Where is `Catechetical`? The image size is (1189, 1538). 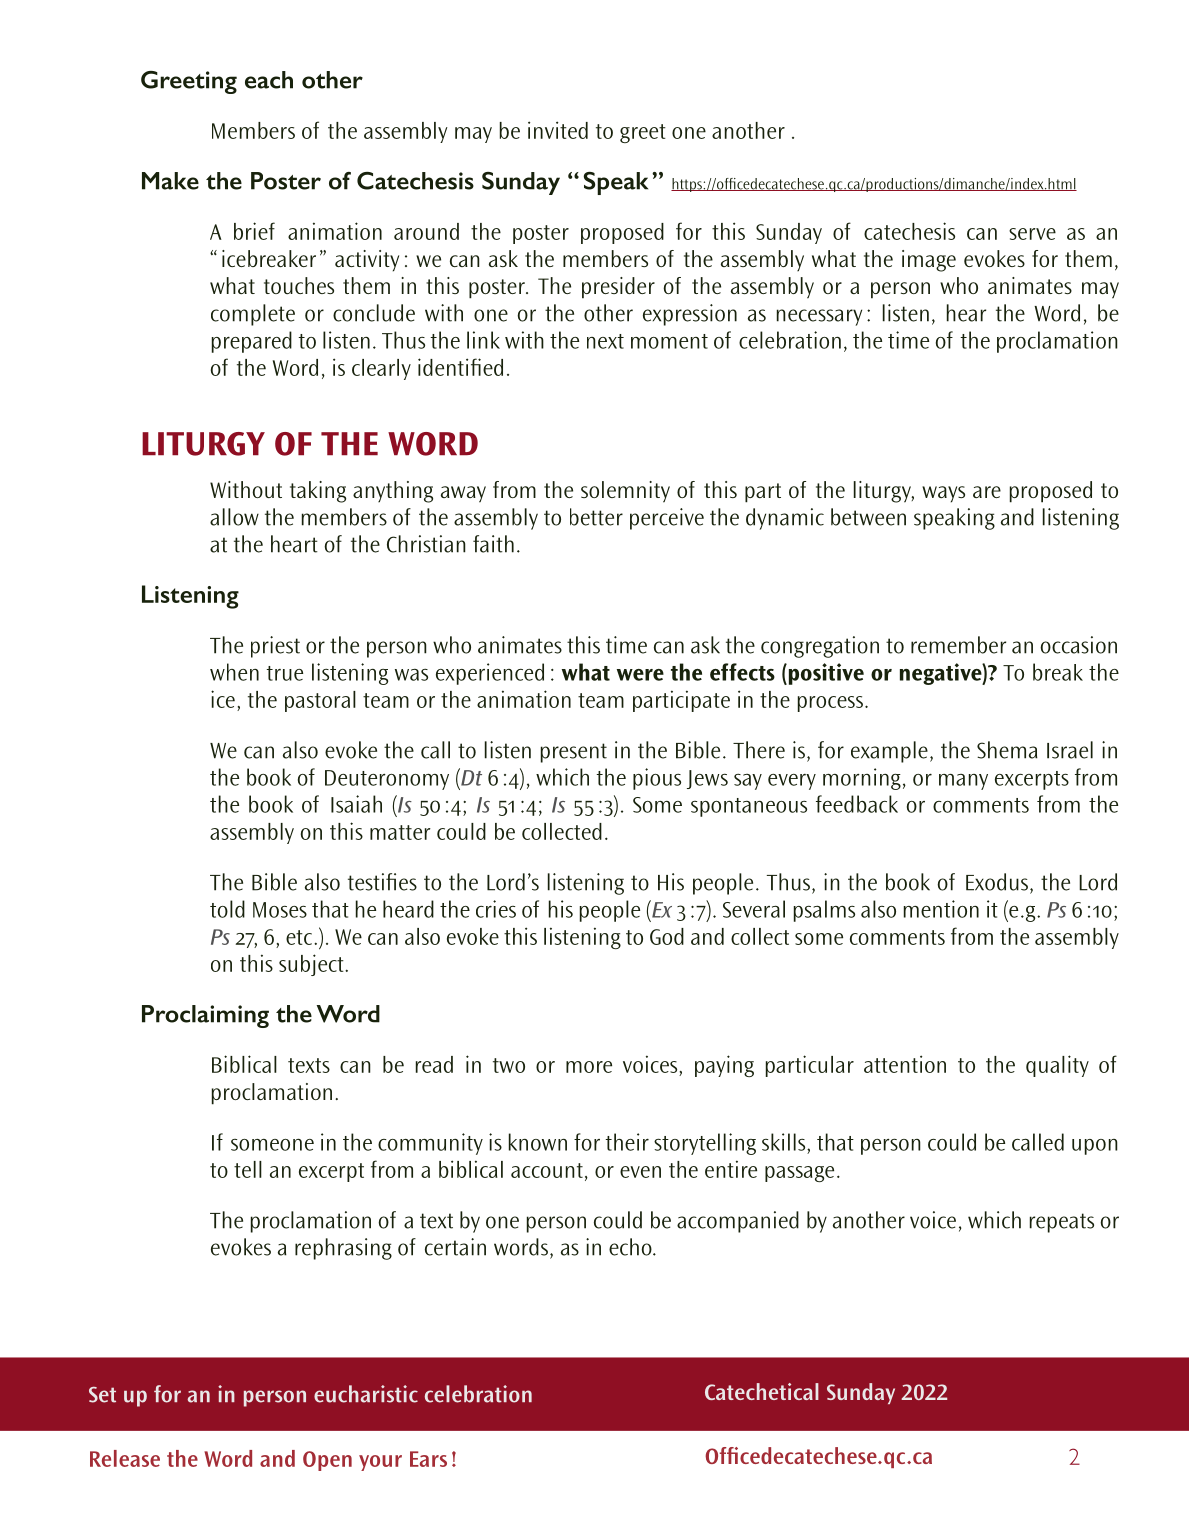
Catechetical is located at coordinates (762, 1391).
